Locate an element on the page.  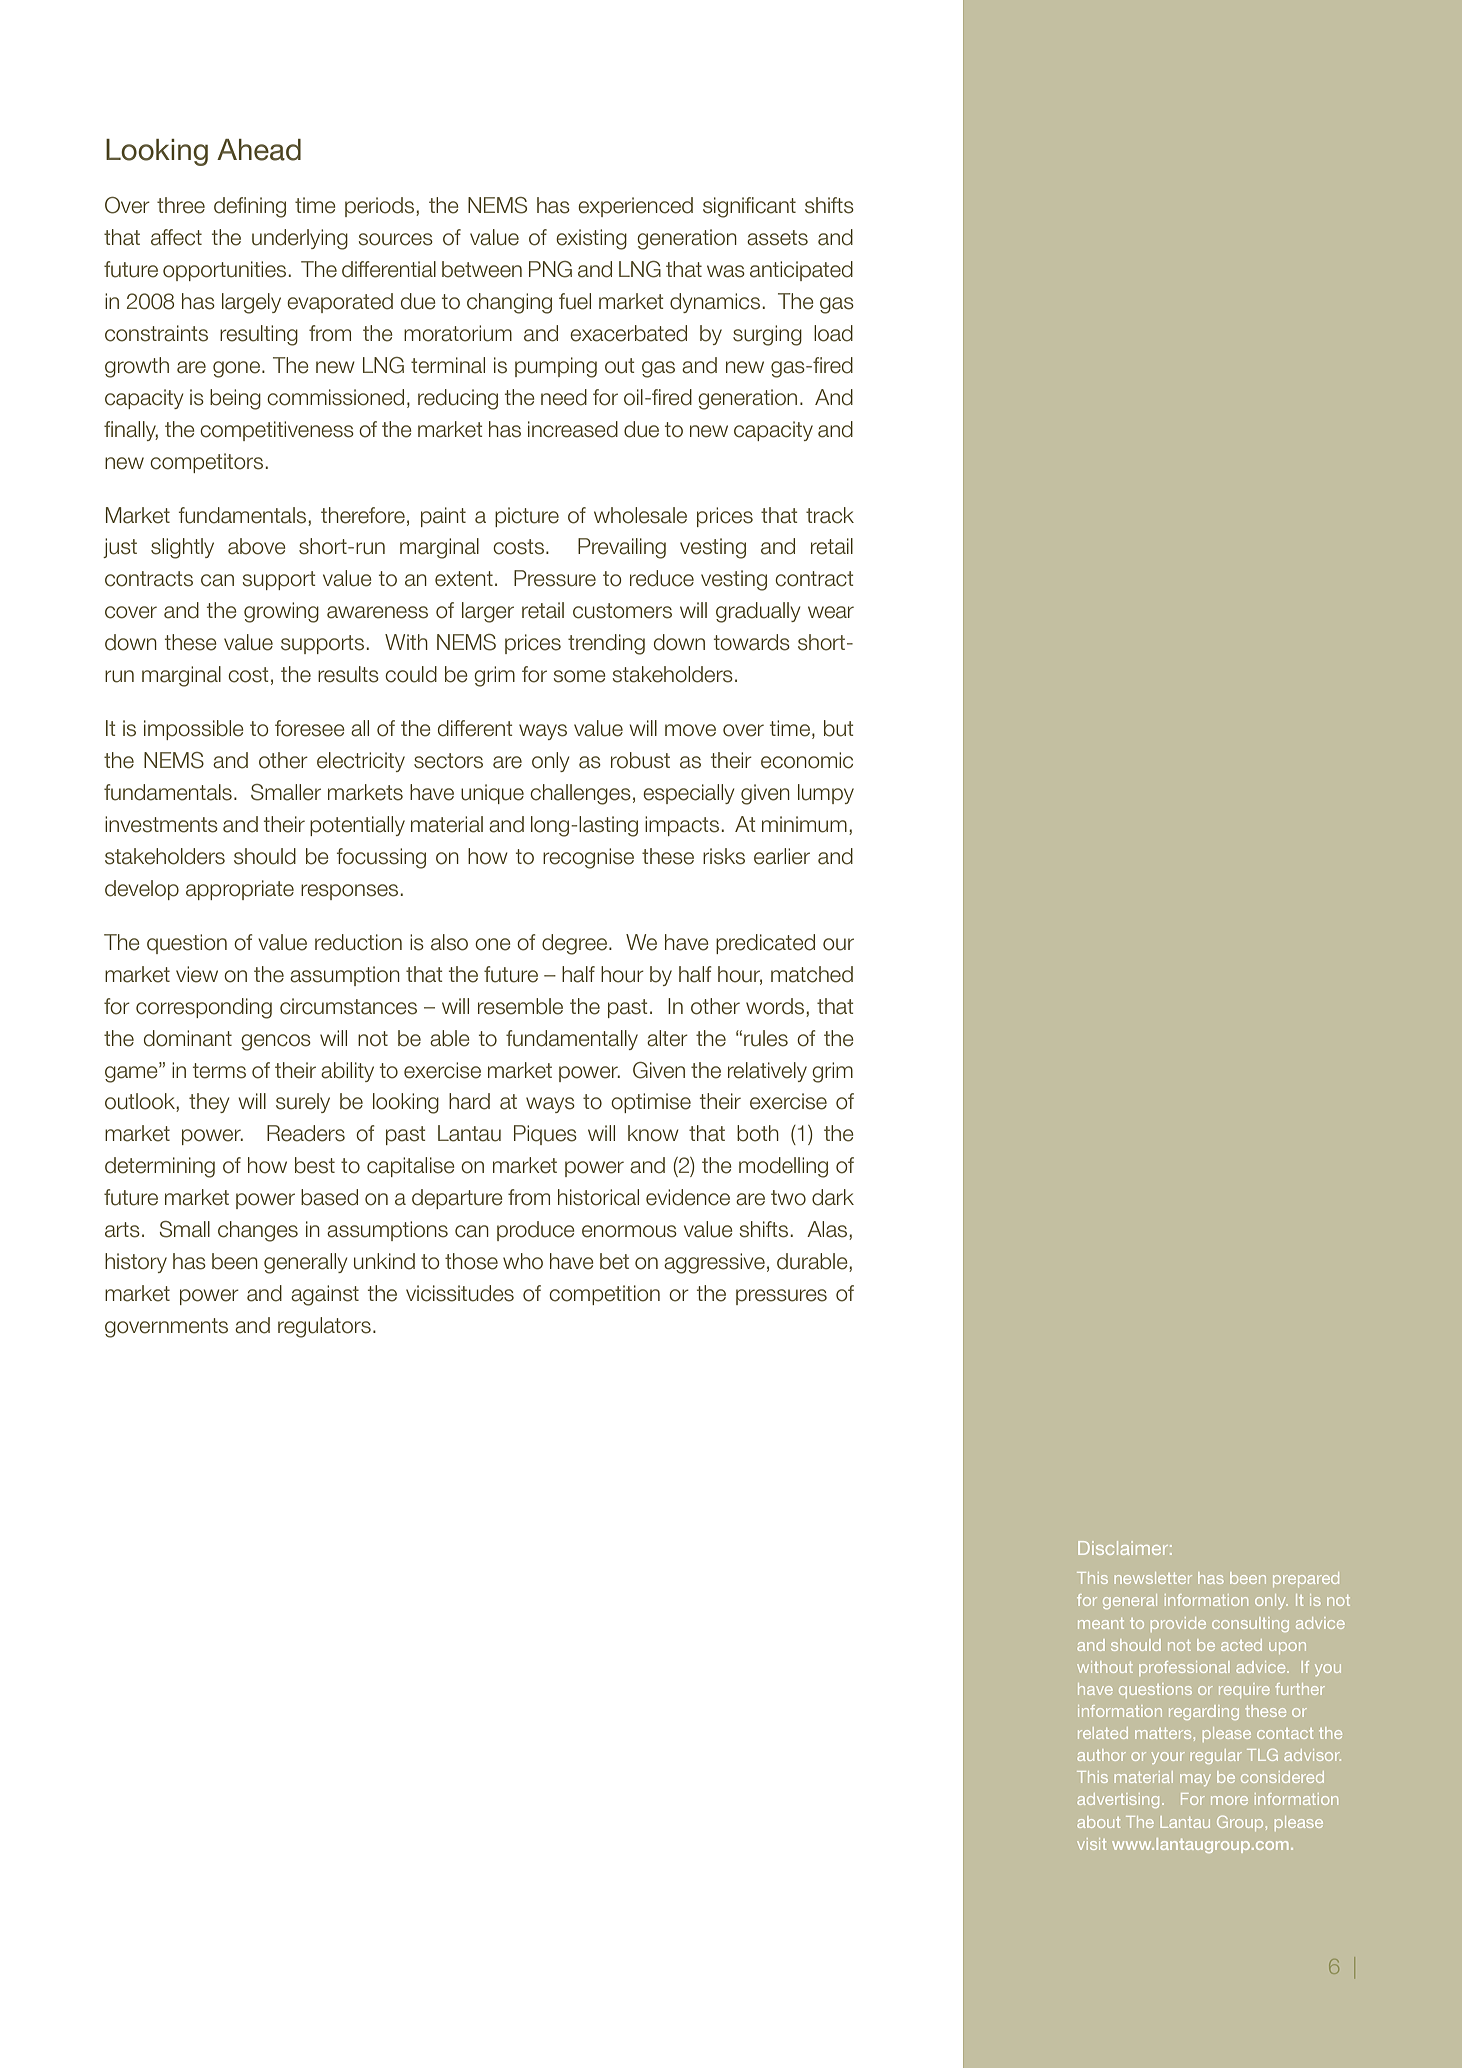
regulators is located at coordinates (324, 1327).
